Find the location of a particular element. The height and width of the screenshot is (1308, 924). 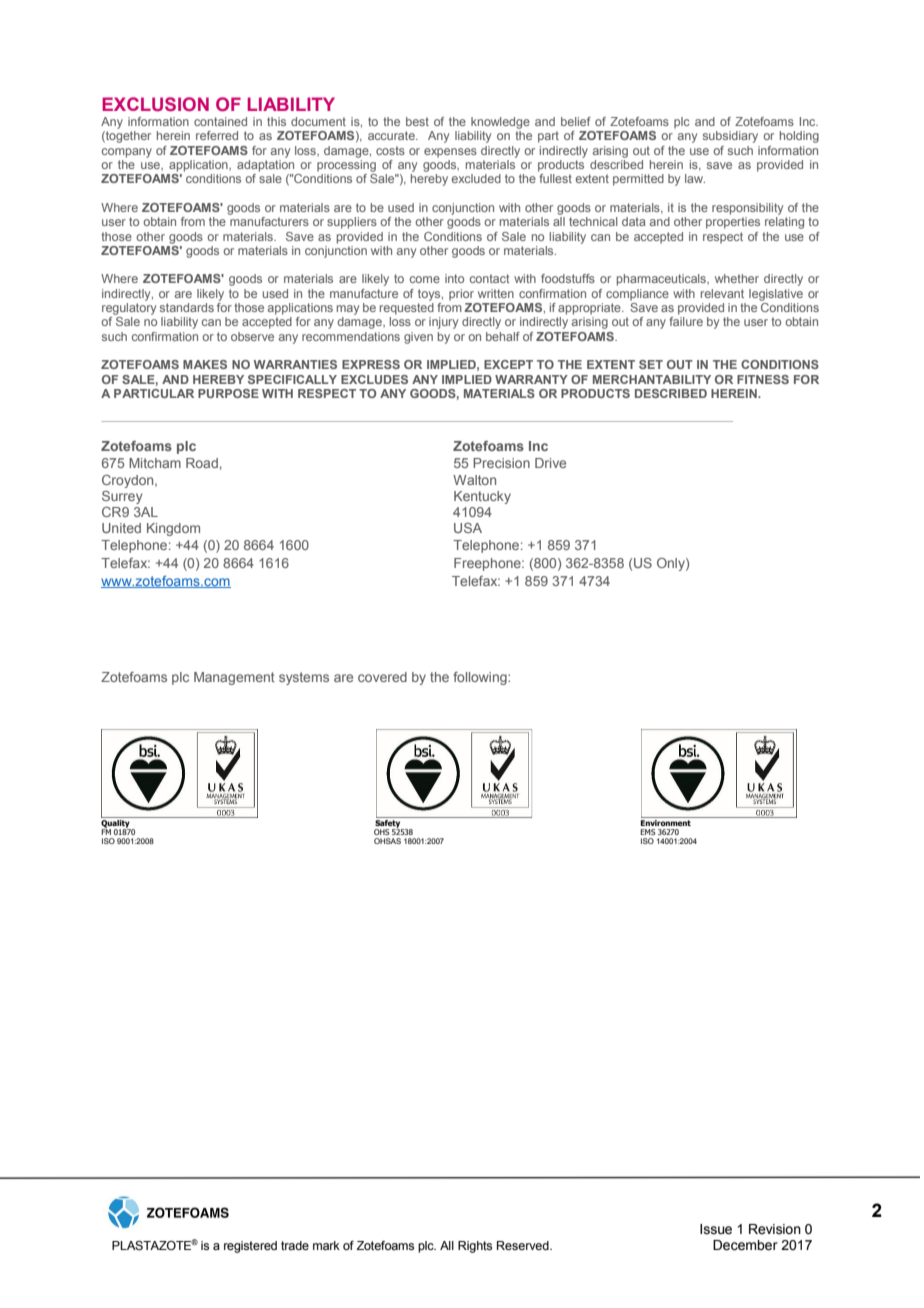

expenses is located at coordinates (450, 153).
